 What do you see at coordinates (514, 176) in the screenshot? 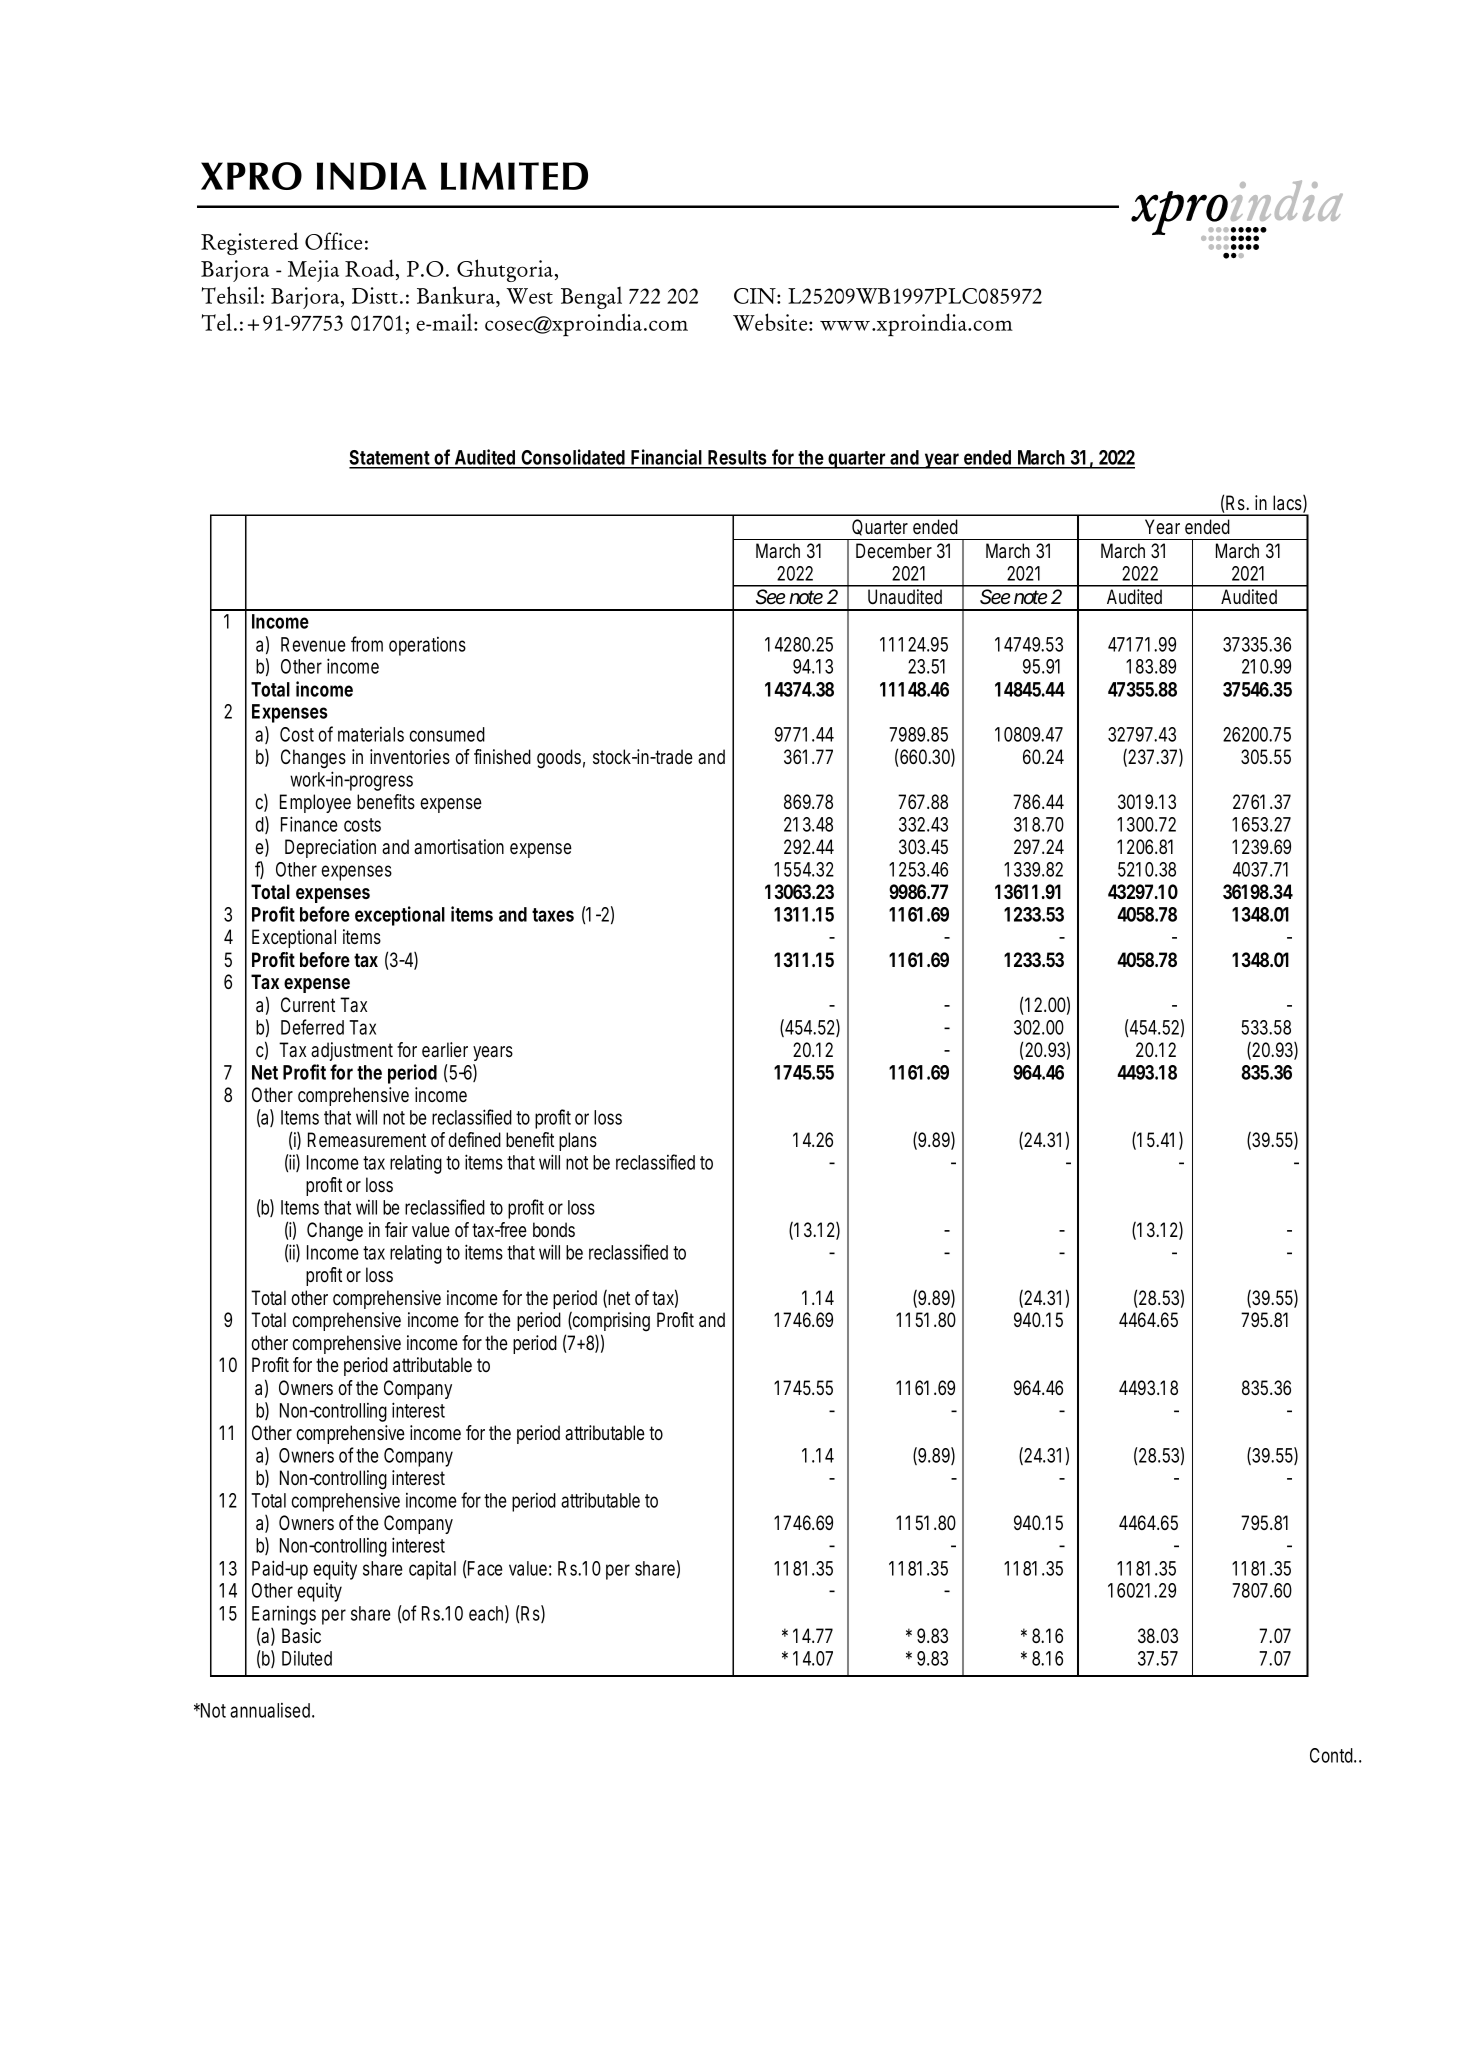
I see `LIMITED` at bounding box center [514, 176].
